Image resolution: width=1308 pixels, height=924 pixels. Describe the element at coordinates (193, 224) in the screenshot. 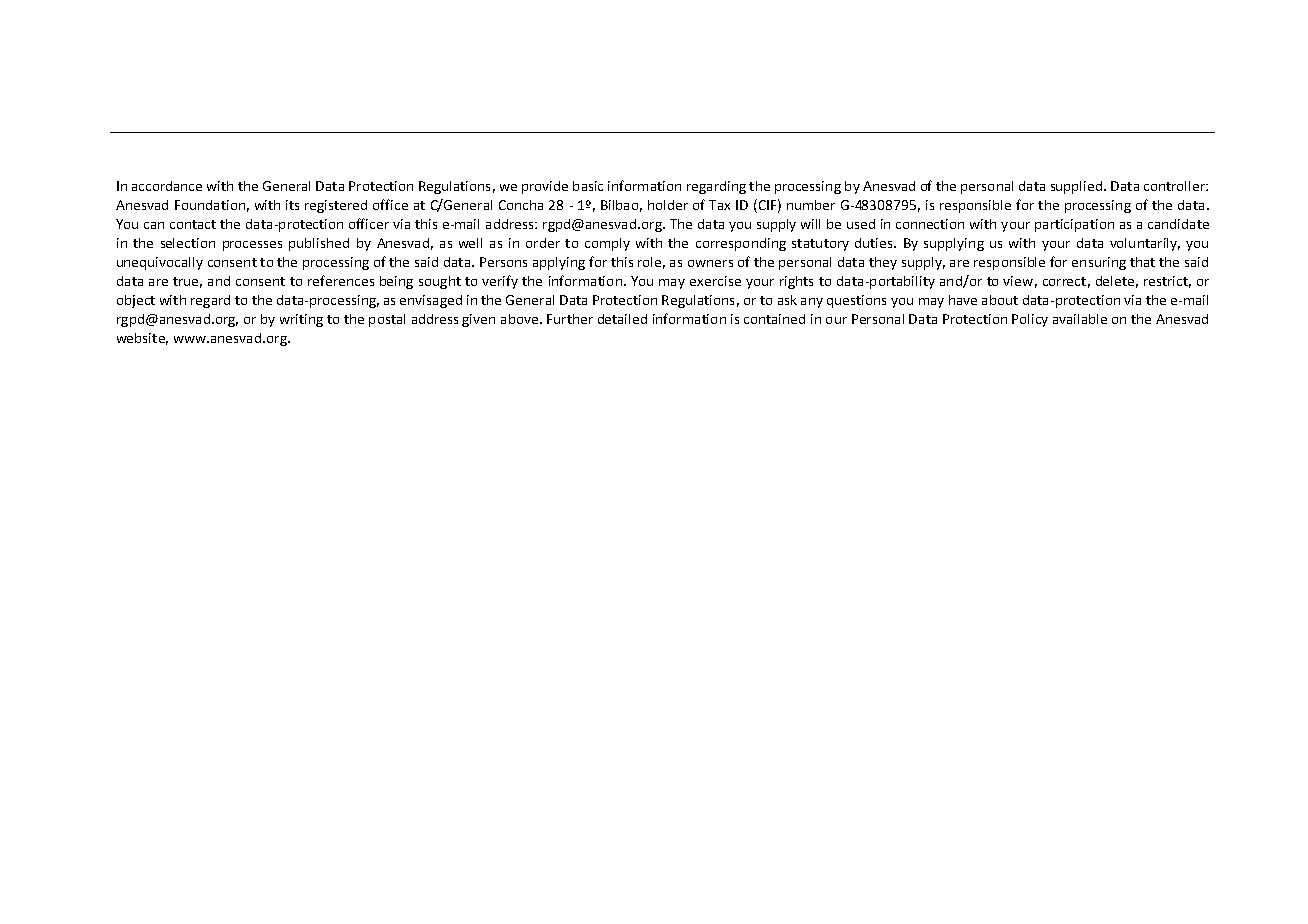

I see `contact` at that location.
